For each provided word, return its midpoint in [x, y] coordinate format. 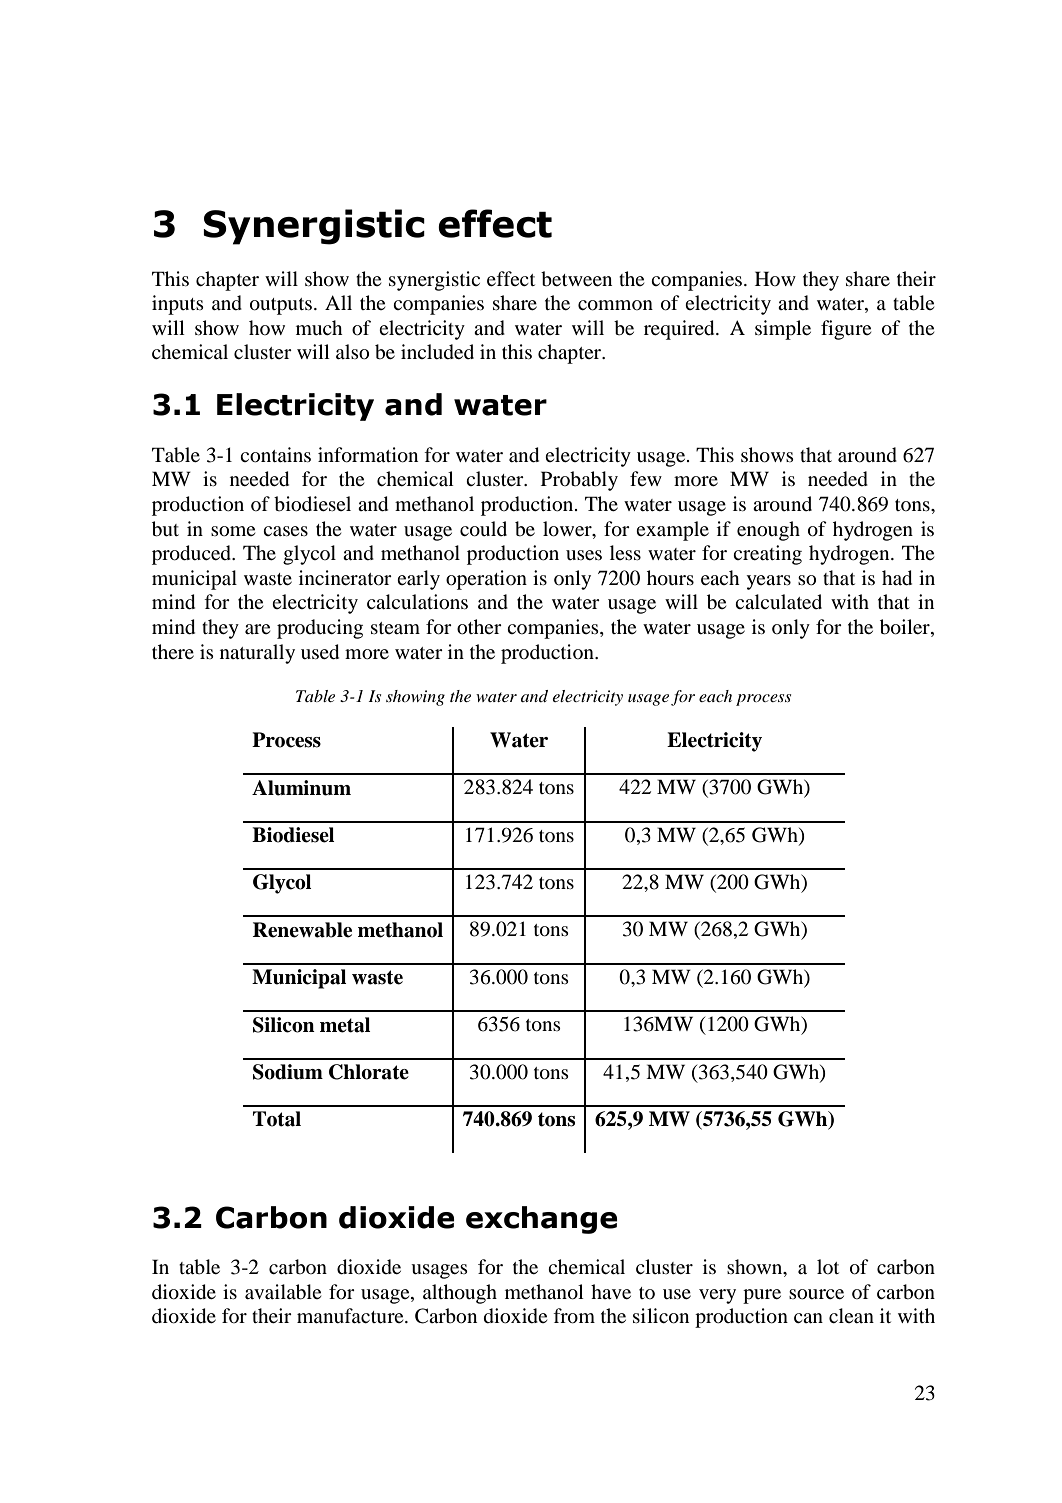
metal [345, 1025]
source [816, 1294]
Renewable [302, 930]
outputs [281, 306]
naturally [257, 654]
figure [846, 330]
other [479, 627]
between [576, 279]
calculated [778, 601]
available [283, 1292]
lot [828, 1266]
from [574, 1316]
